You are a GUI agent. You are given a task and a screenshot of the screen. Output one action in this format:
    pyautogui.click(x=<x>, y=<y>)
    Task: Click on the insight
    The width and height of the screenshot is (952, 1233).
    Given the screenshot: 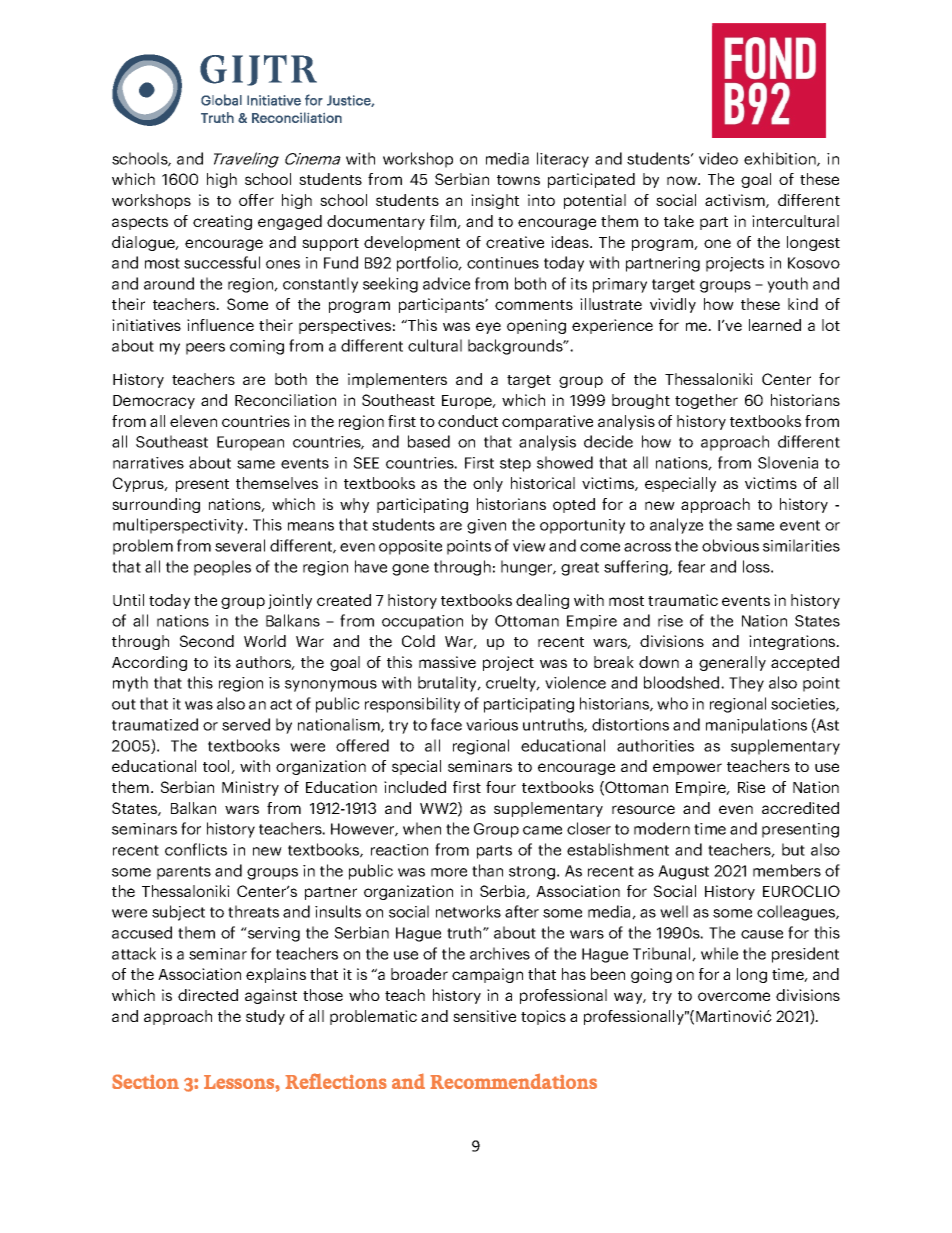 What is the action you would take?
    pyautogui.click(x=495, y=201)
